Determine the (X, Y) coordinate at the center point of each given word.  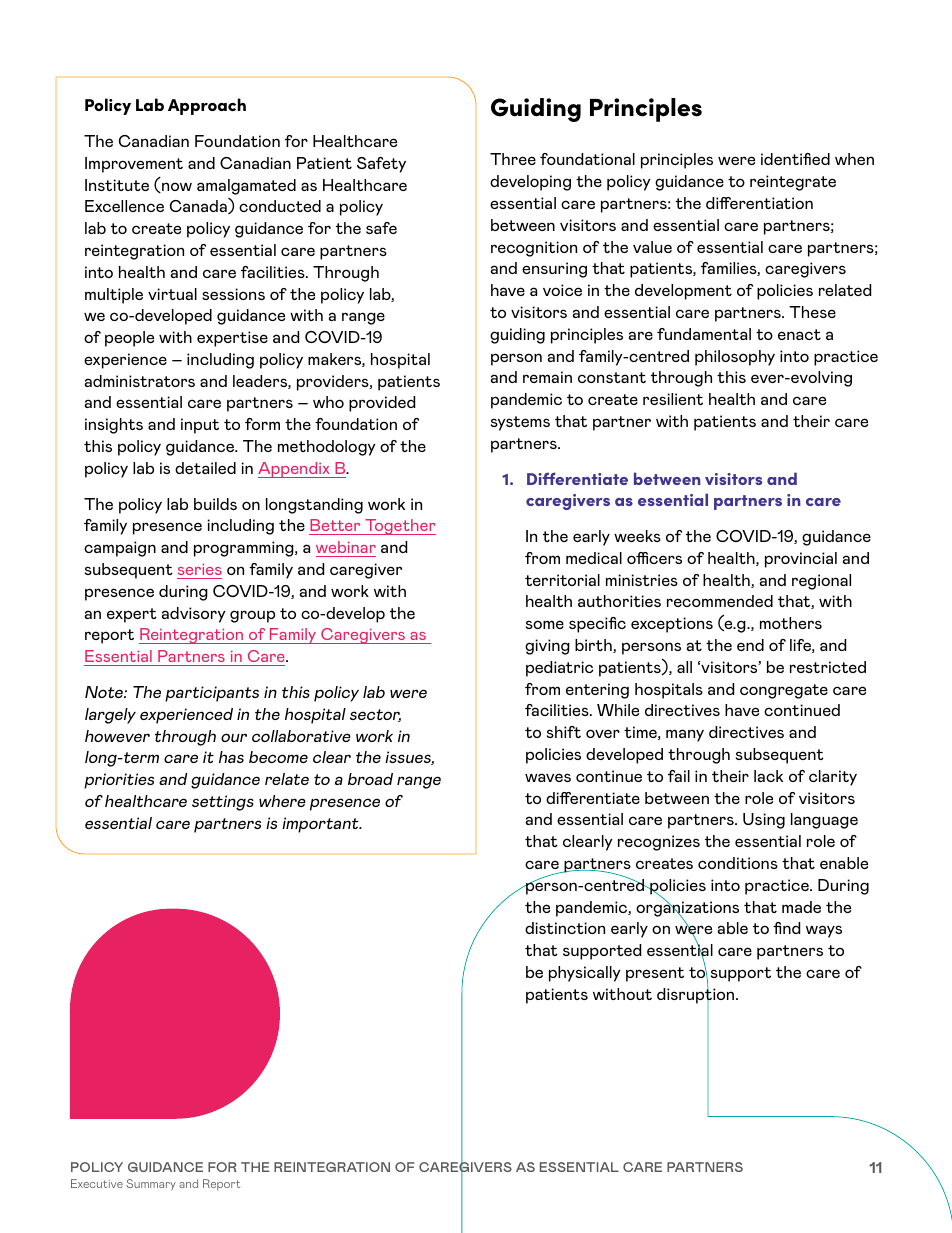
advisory (194, 615)
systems (520, 423)
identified (795, 159)
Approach (207, 106)
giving (547, 647)
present (655, 974)
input (200, 426)
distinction (565, 928)
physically (585, 974)
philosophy (735, 358)
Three (513, 159)
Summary (151, 1185)
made (801, 907)
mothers (791, 623)
